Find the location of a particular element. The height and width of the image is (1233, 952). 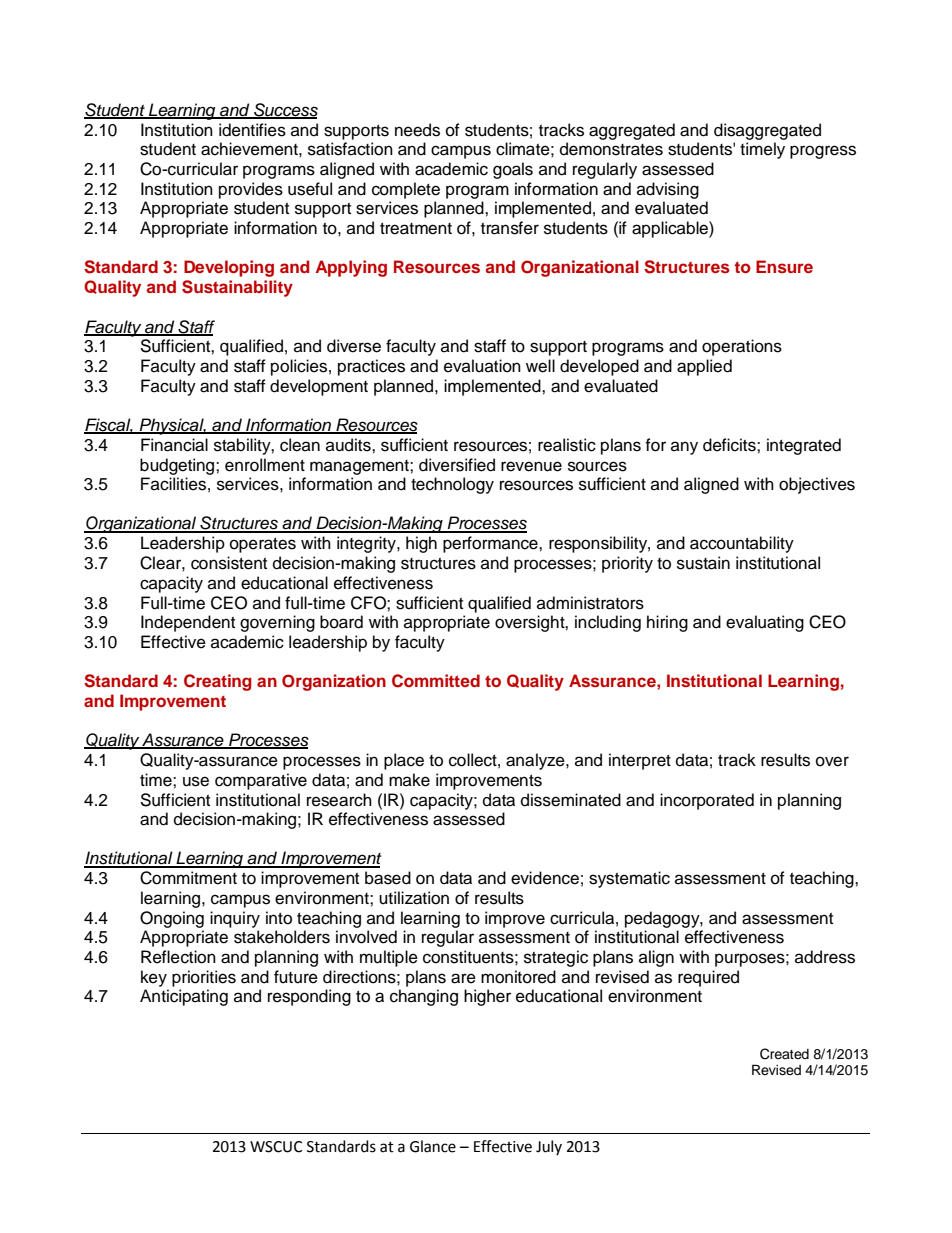

goals is located at coordinates (513, 170).
